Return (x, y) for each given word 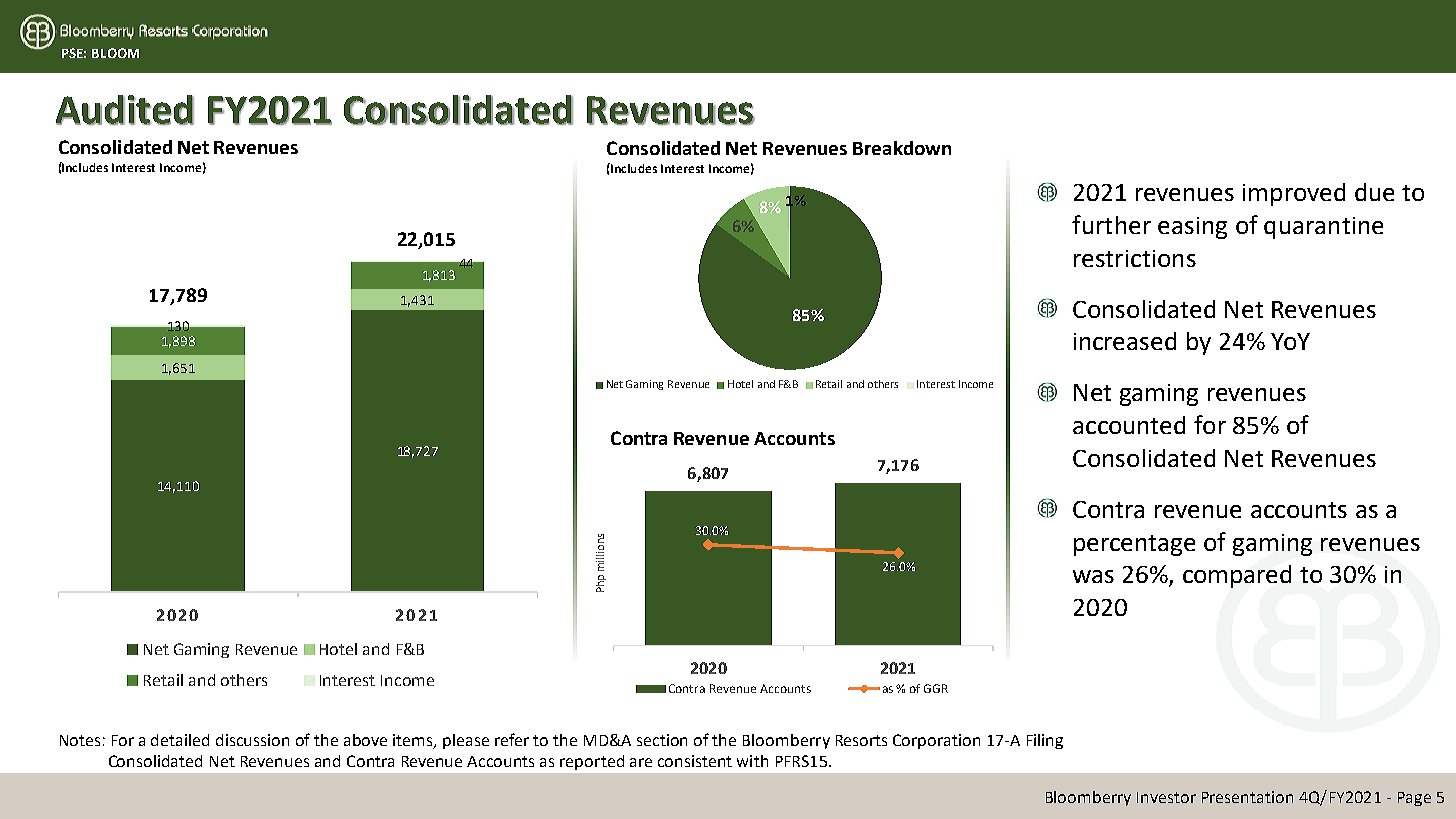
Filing (1045, 741)
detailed (180, 740)
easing (1192, 228)
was (1093, 576)
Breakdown (902, 148)
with (752, 761)
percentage (1134, 545)
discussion (252, 740)
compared (1237, 576)
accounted (1129, 425)
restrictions (1135, 258)
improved (1294, 194)
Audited (125, 110)
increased (1125, 341)
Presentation (1247, 797)
